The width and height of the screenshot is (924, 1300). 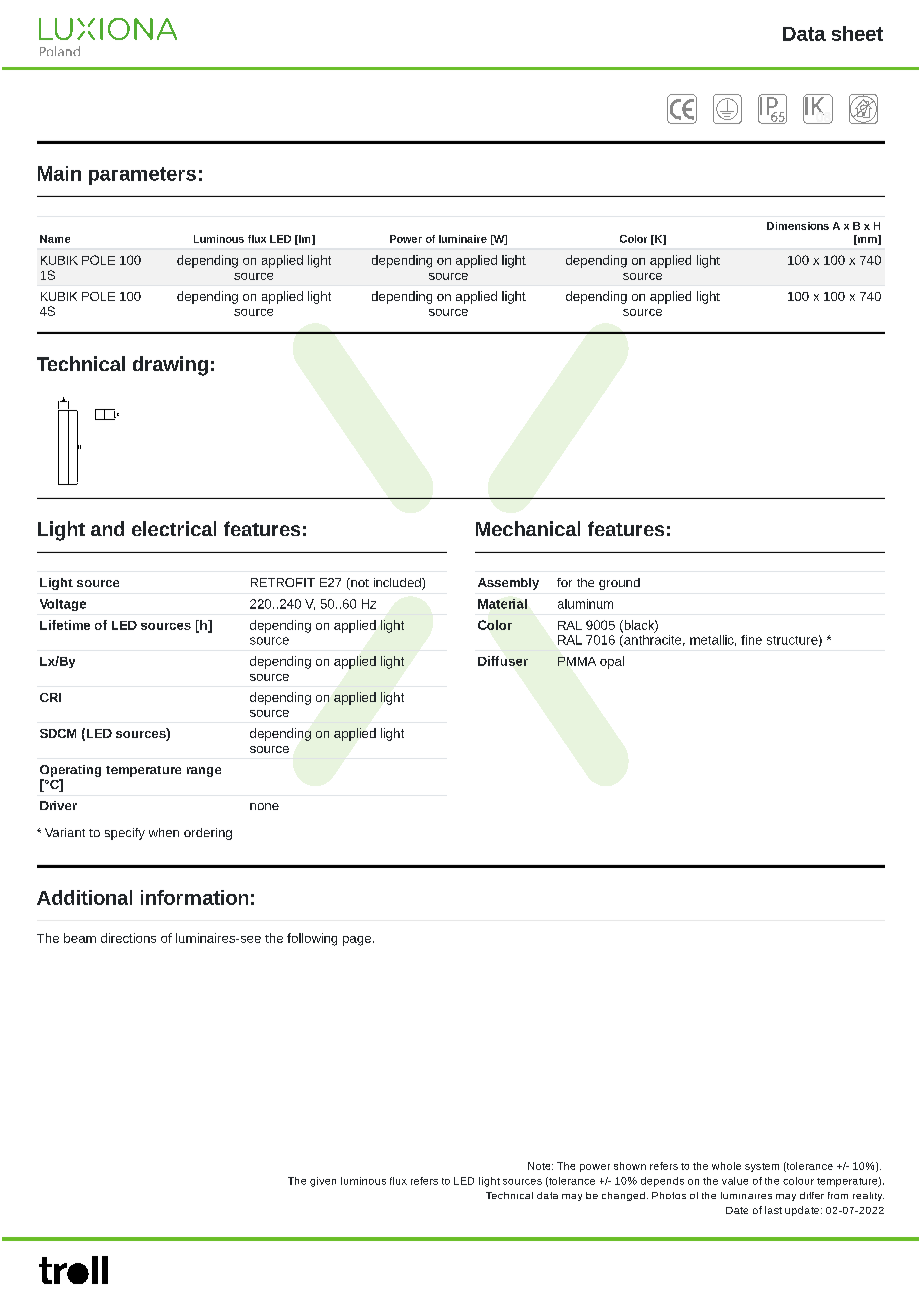 What do you see at coordinates (357, 941) in the screenshot?
I see `page` at bounding box center [357, 941].
